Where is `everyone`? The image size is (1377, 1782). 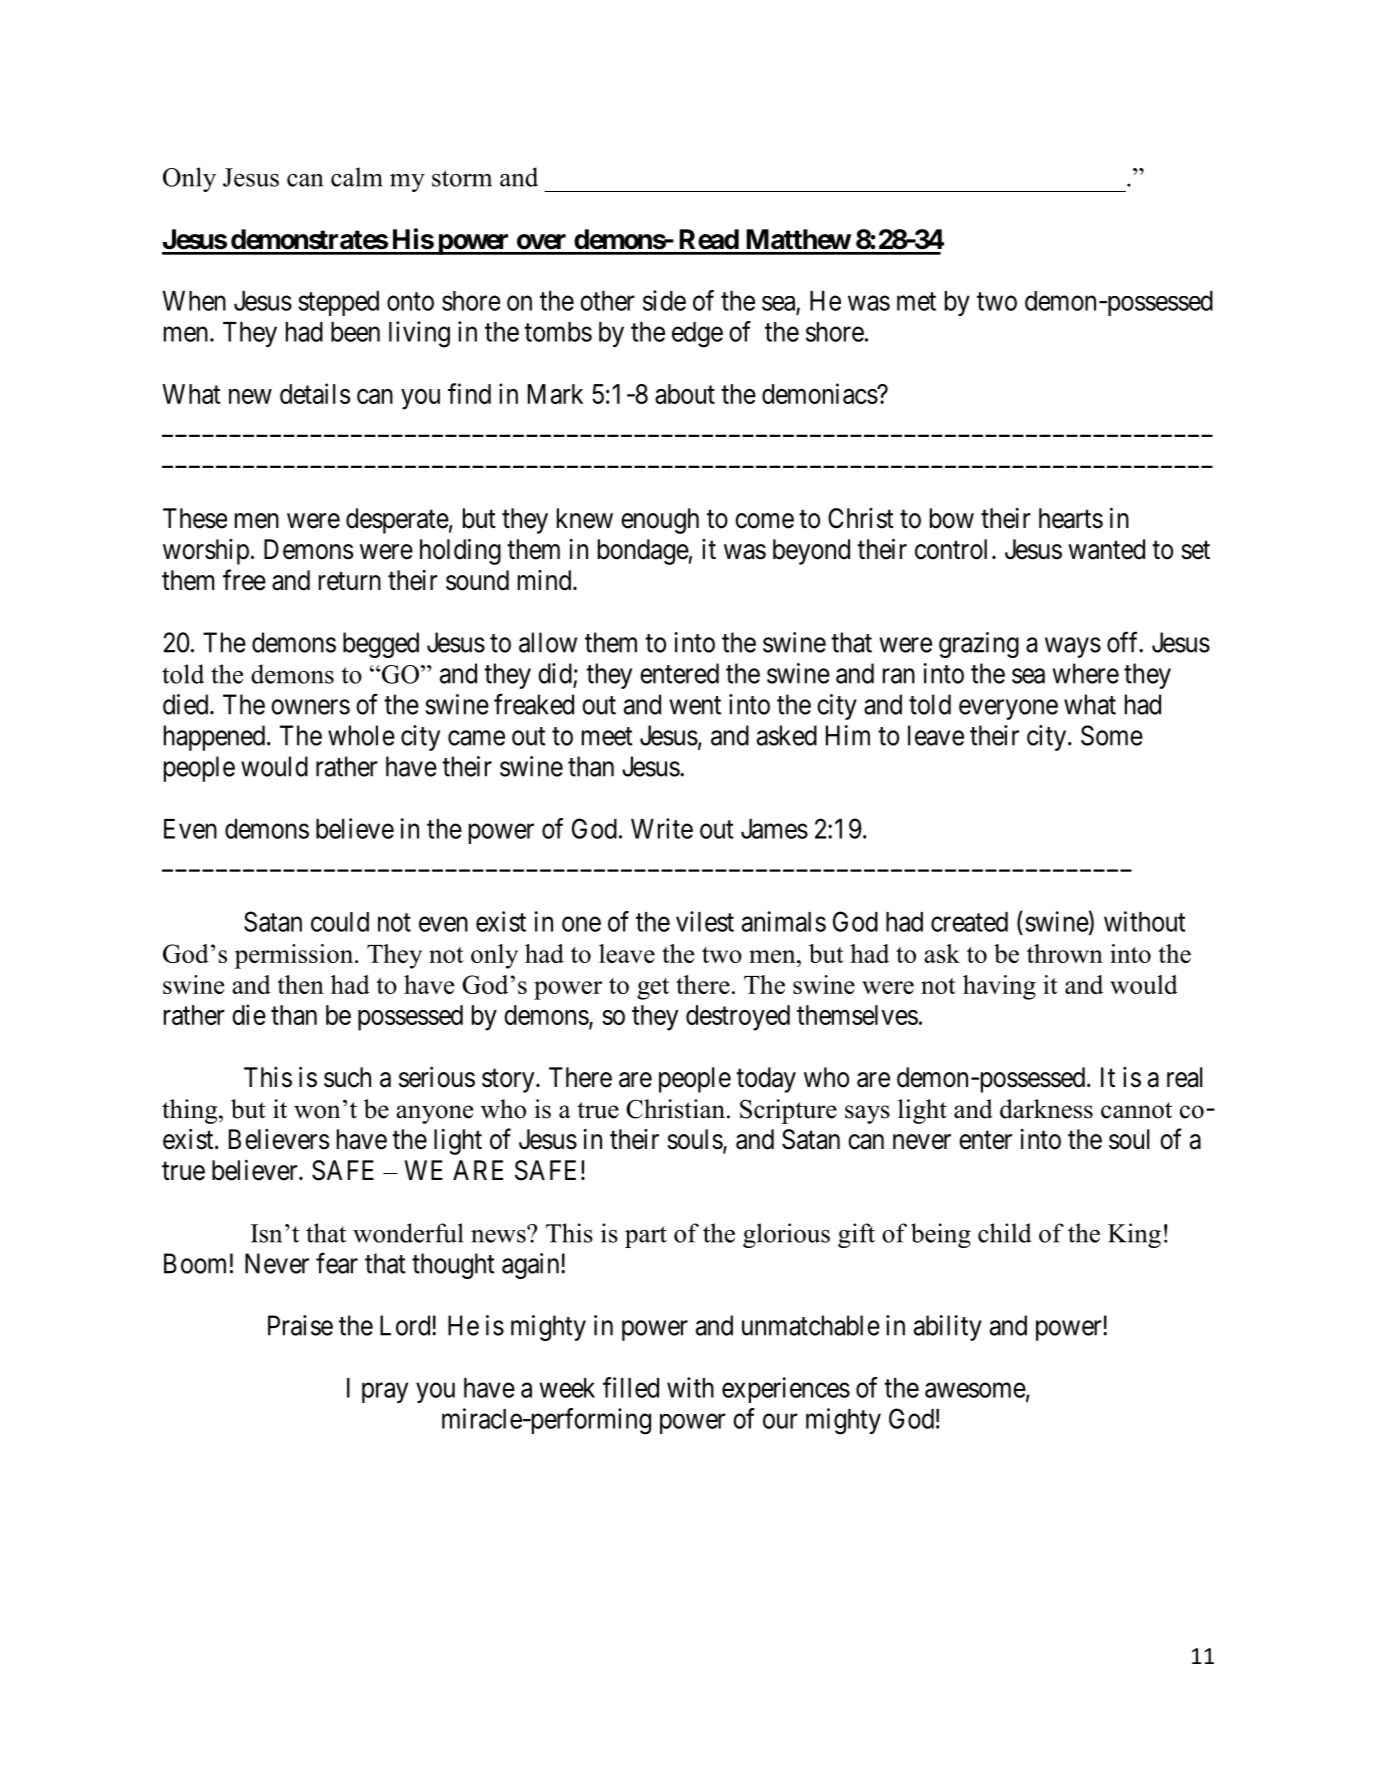
everyone is located at coordinates (1008, 709).
